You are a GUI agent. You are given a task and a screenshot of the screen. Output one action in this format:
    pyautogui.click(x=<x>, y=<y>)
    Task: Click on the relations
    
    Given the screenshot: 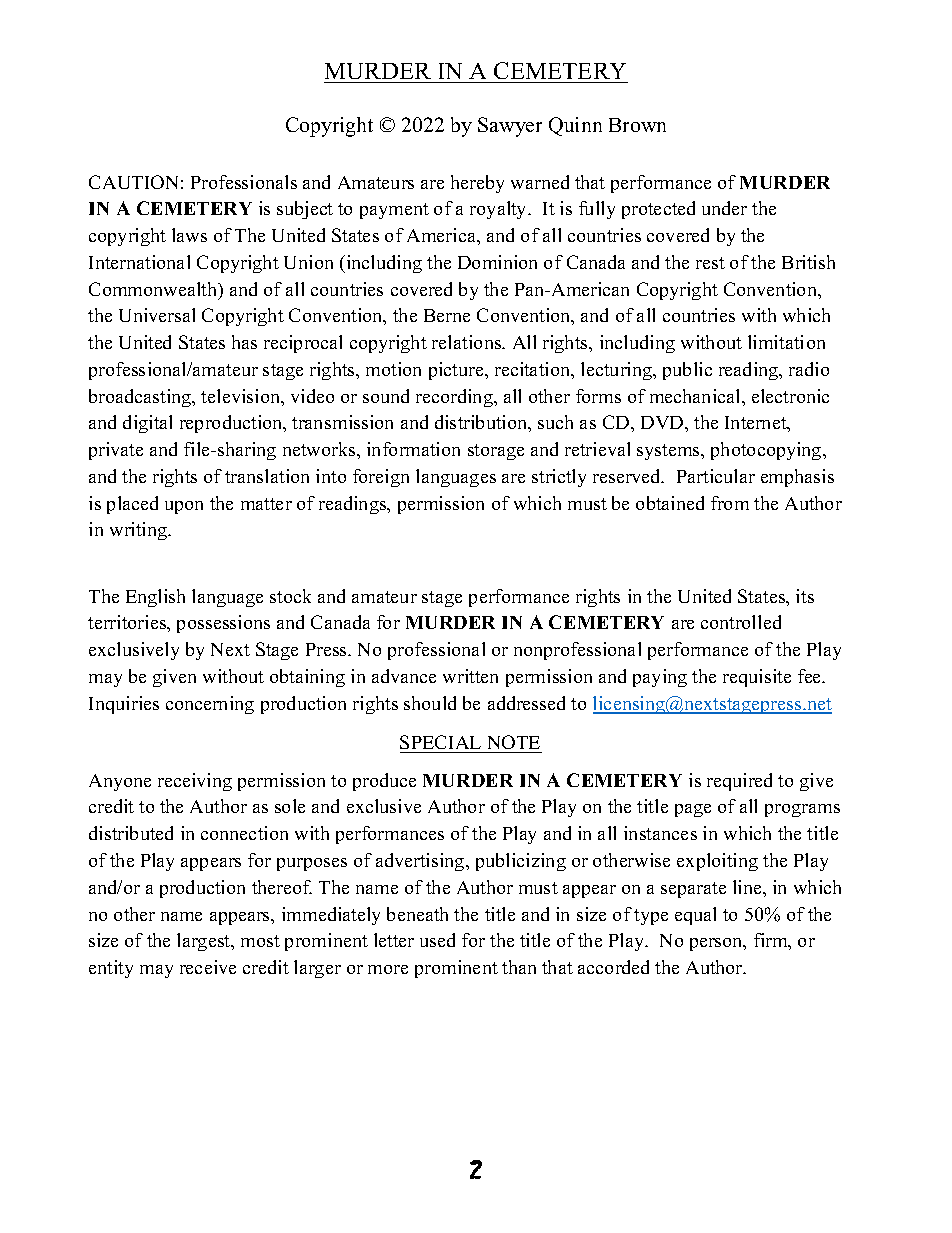 What is the action you would take?
    pyautogui.click(x=468, y=342)
